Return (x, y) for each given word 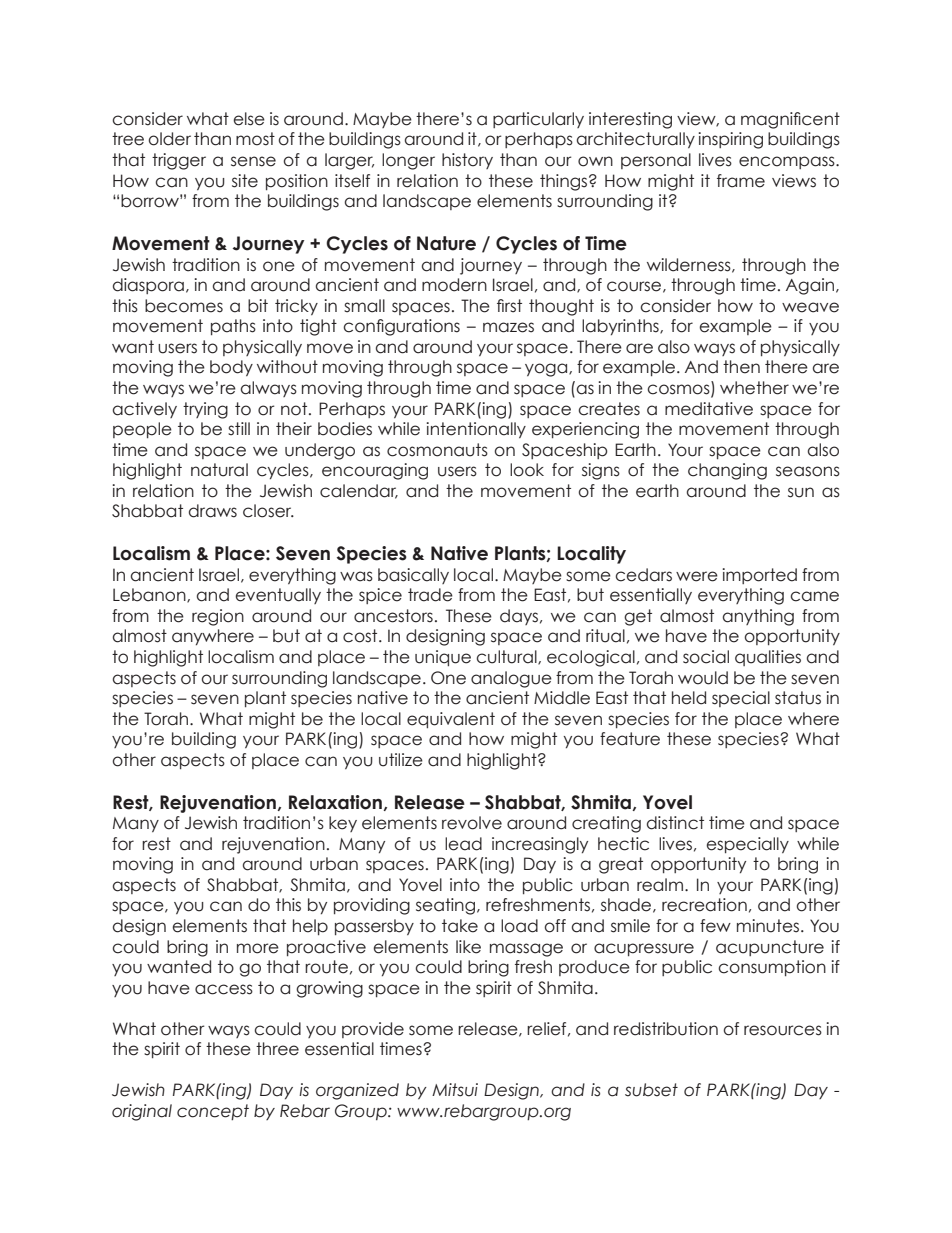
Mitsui (455, 1090)
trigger (179, 161)
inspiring (730, 140)
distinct (675, 823)
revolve (472, 823)
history (467, 161)
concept (213, 1112)
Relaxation (335, 802)
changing (727, 471)
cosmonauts (437, 450)
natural (219, 470)
